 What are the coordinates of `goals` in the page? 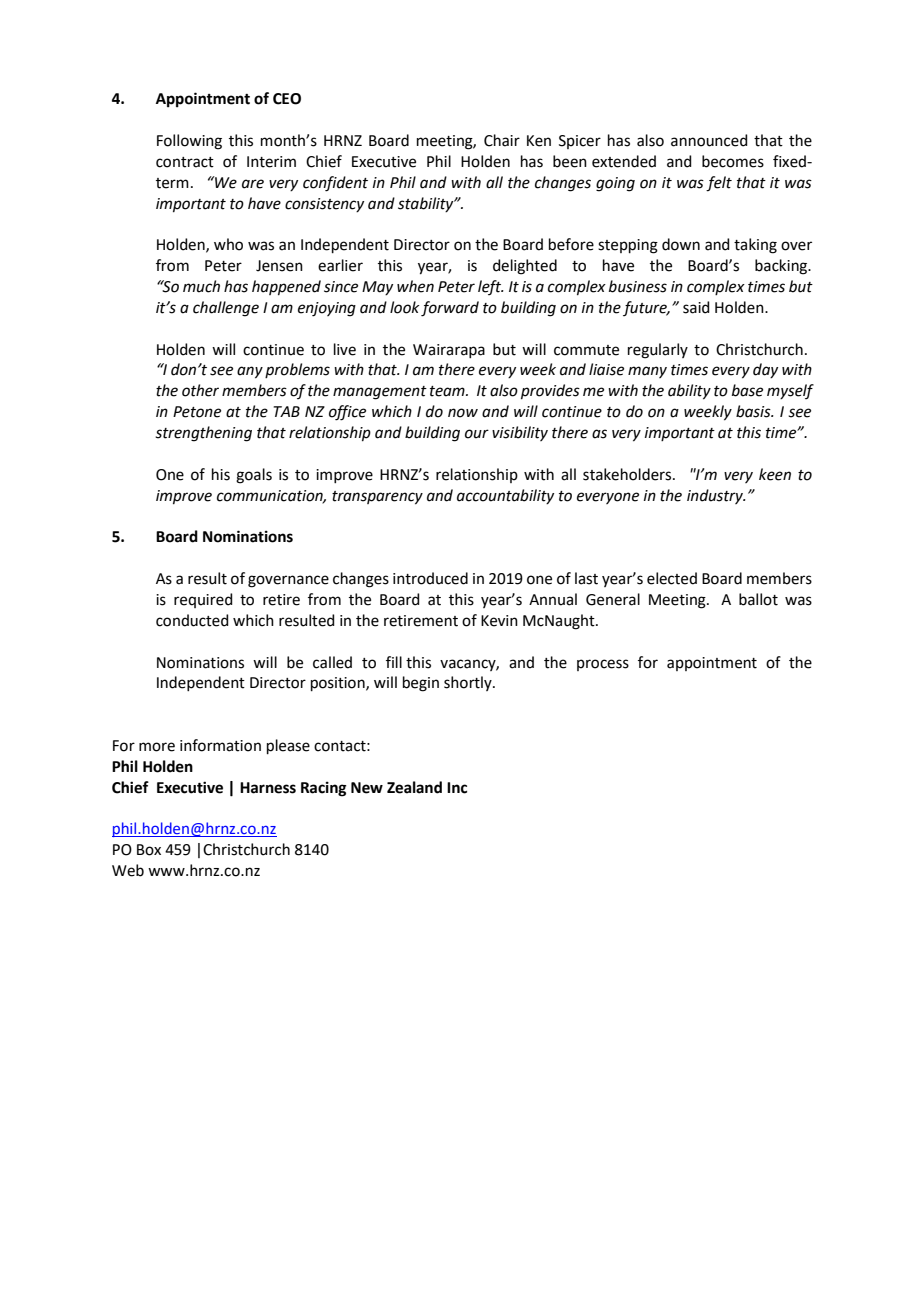 It's located at (254, 476).
